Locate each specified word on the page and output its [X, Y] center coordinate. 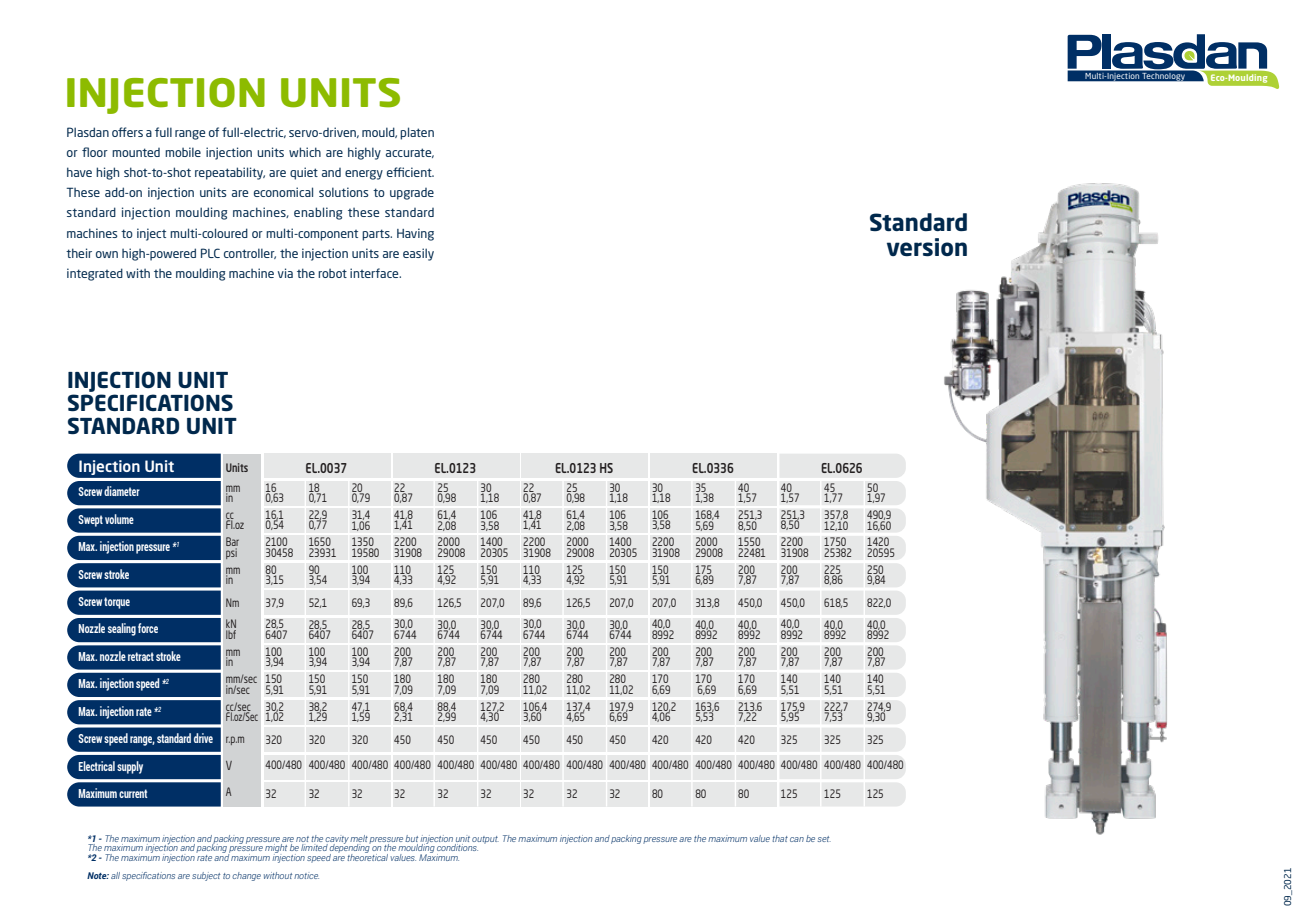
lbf [231, 634]
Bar [232, 543]
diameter [122, 491]
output [485, 840]
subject [206, 876]
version [927, 247]
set [824, 839]
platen [417, 133]
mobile [183, 152]
